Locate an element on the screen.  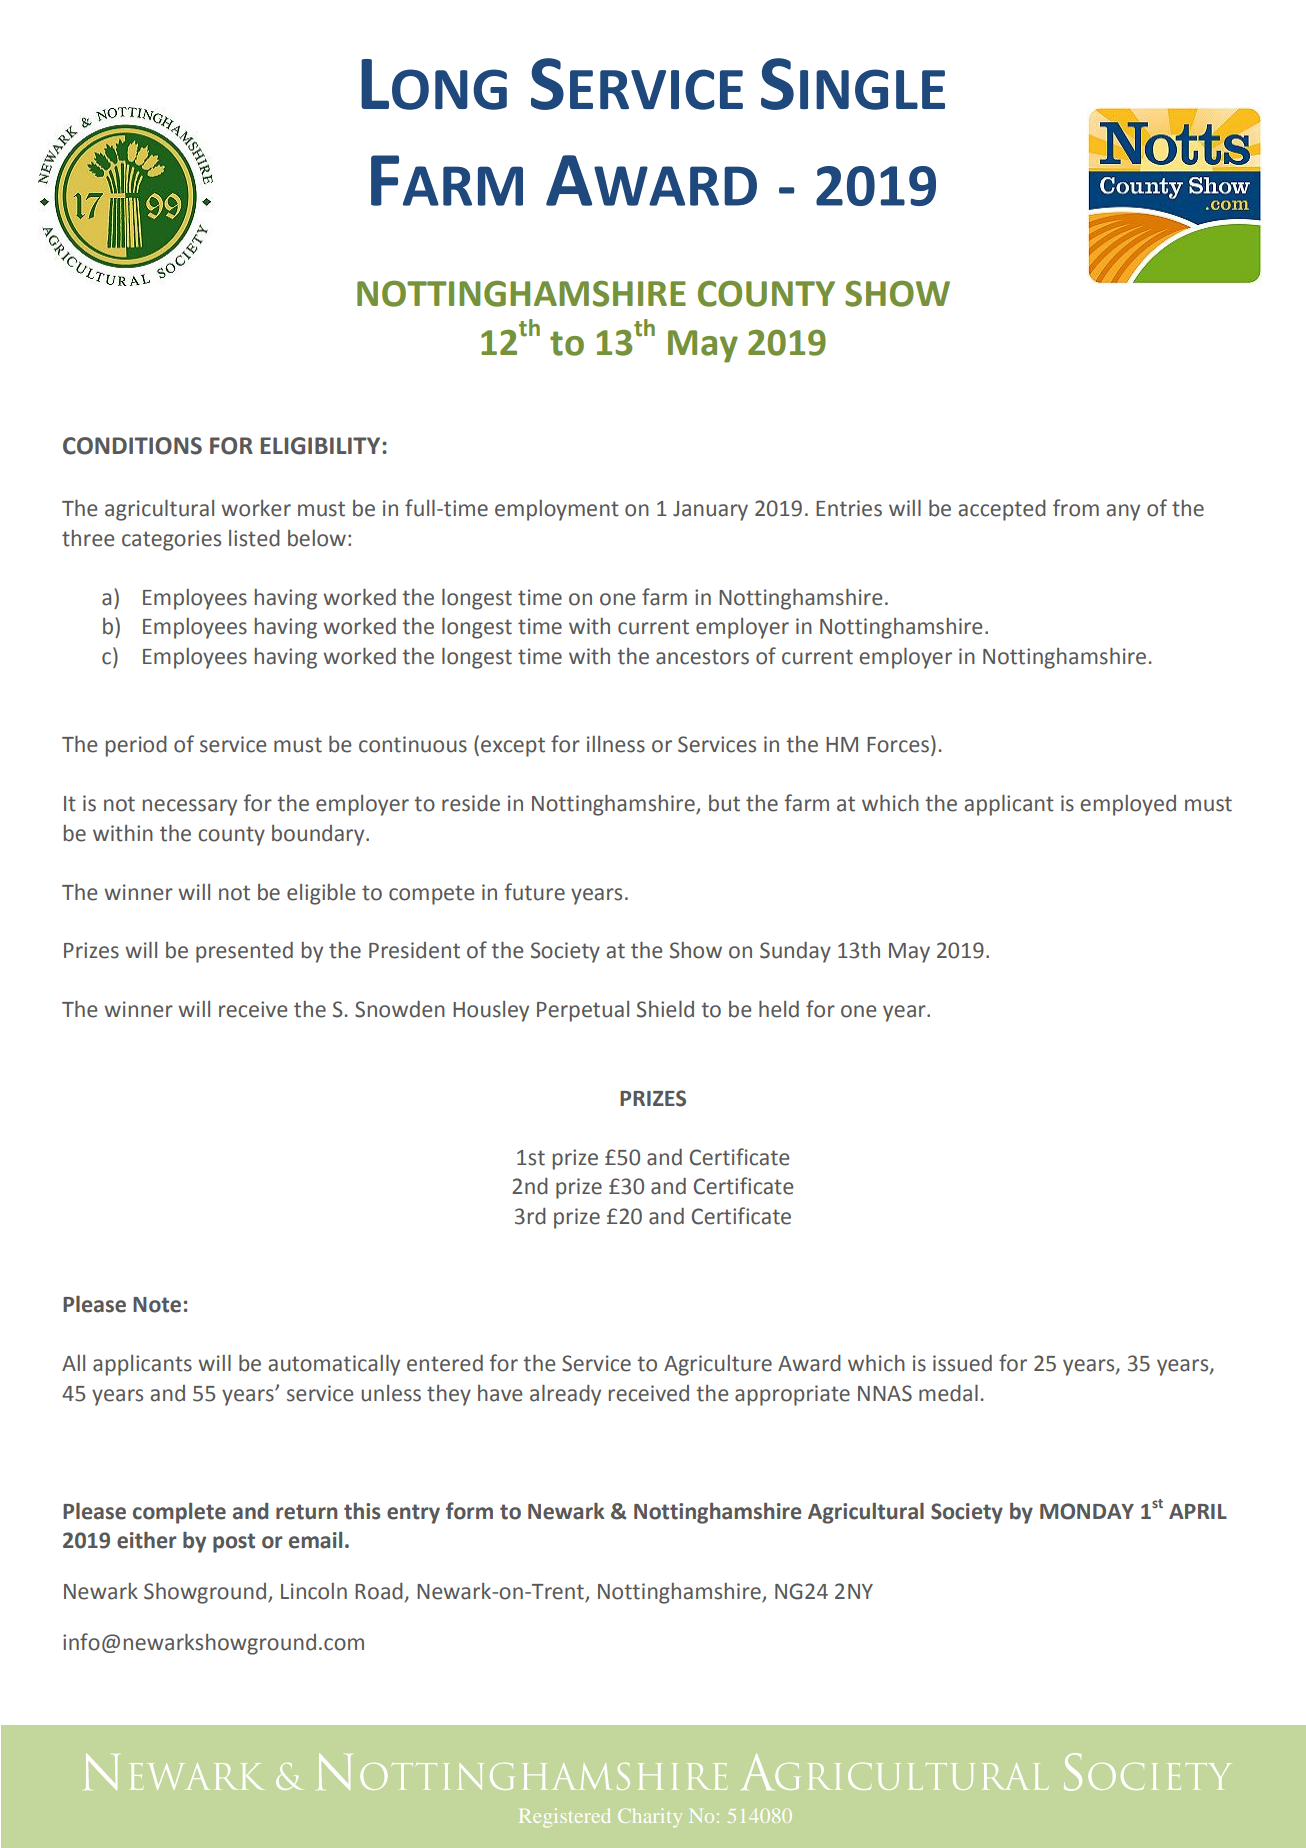
employed is located at coordinates (1128, 805).
